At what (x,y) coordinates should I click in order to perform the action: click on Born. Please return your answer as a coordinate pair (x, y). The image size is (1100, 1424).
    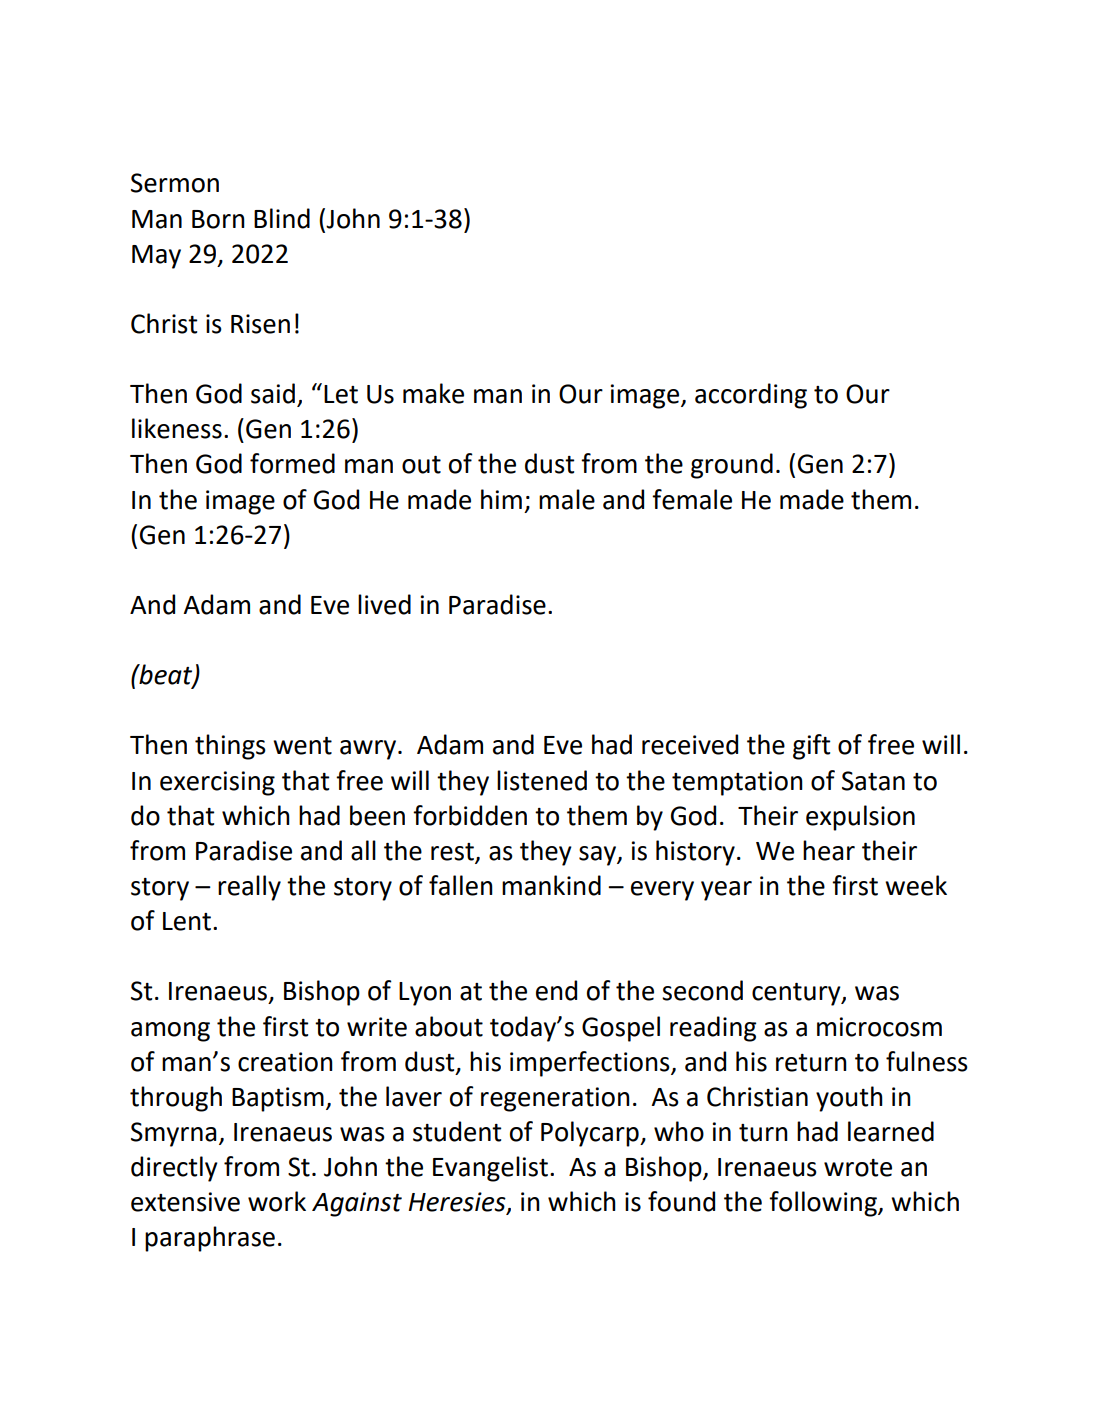
    Looking at the image, I should click on (218, 219).
